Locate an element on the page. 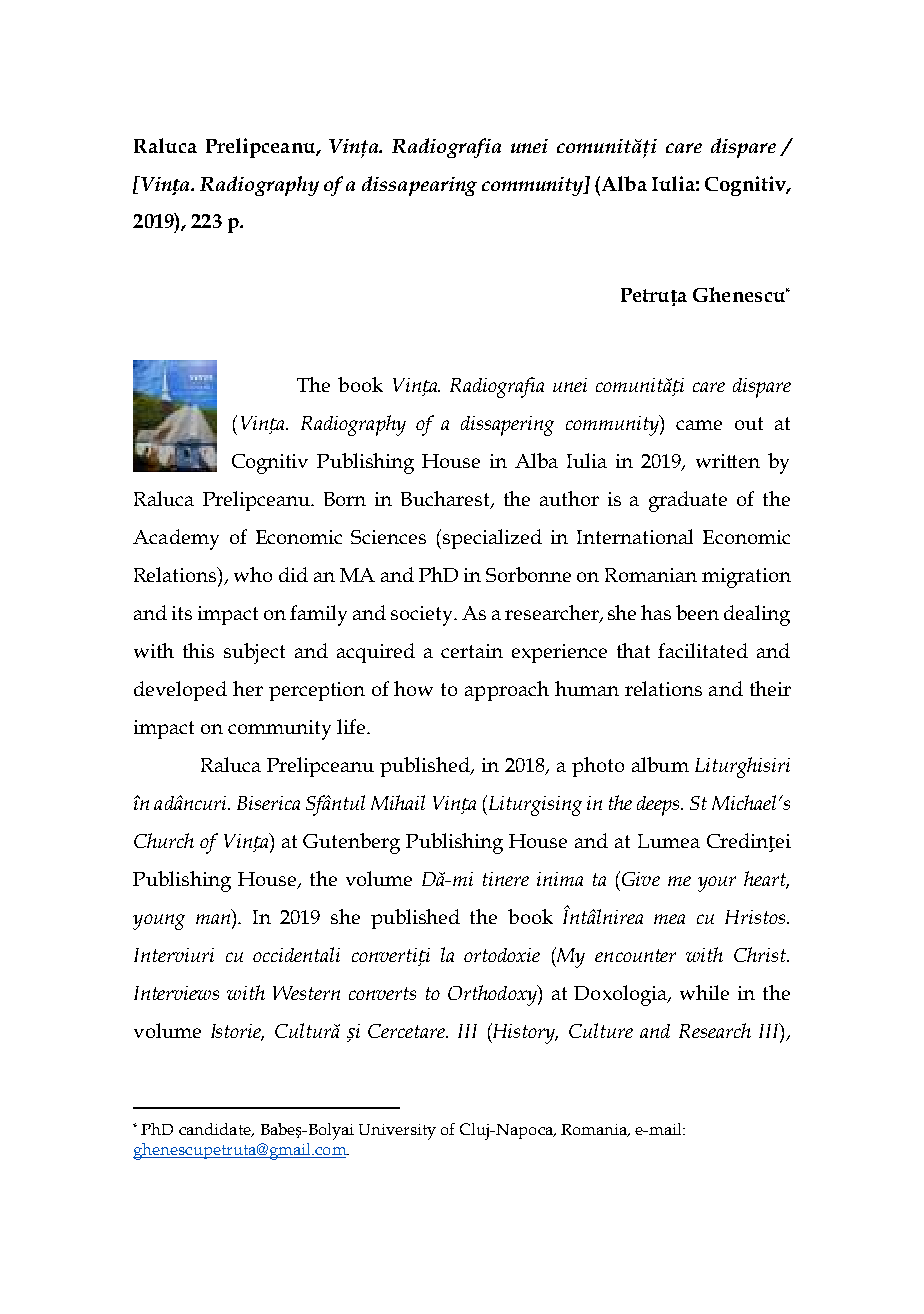 The height and width of the page is (1314, 924). candidate is located at coordinates (216, 1130).
